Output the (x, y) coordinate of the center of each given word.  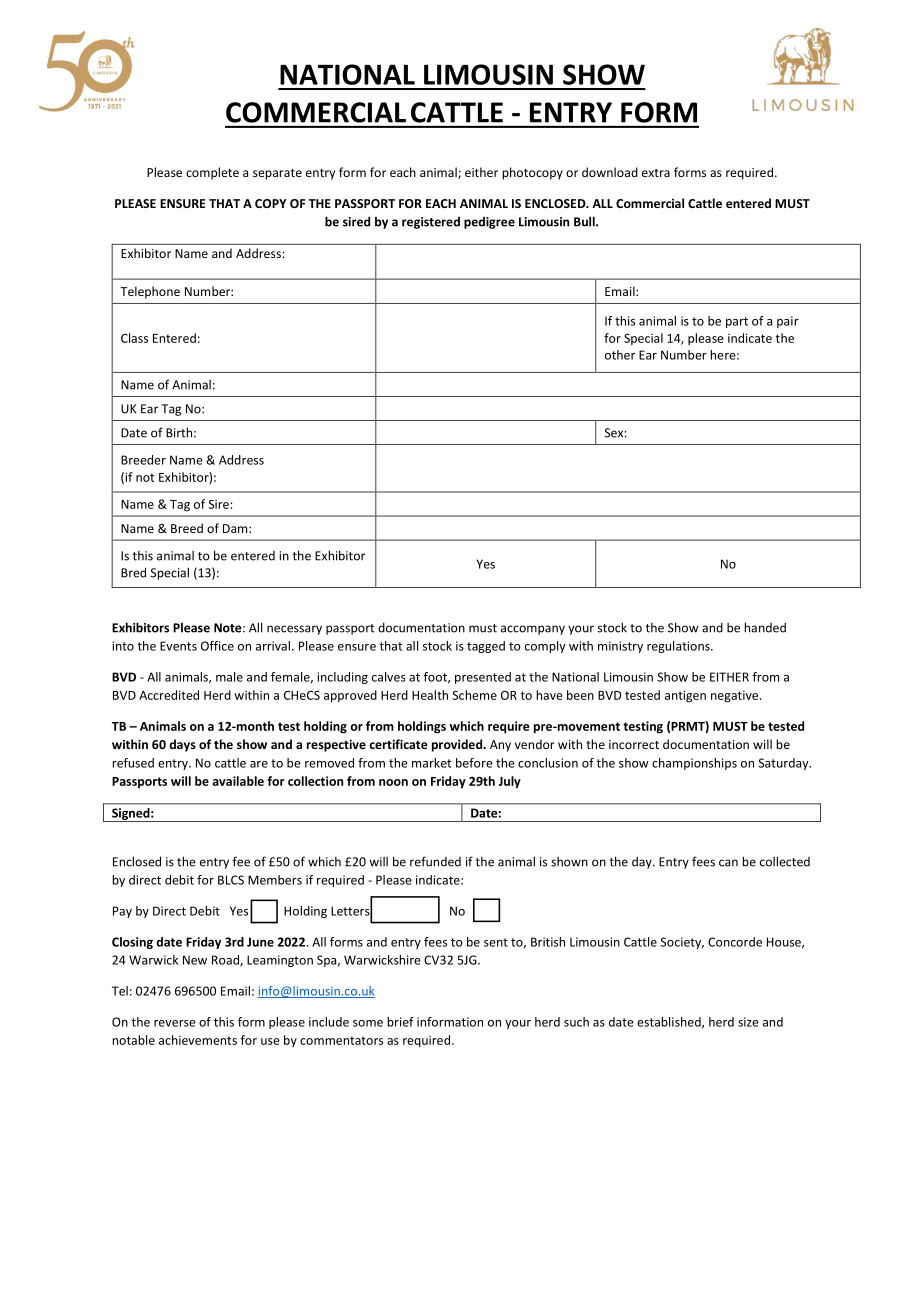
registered (431, 223)
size (748, 1022)
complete (212, 173)
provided (458, 745)
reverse (175, 1023)
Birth (179, 432)
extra (656, 173)
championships (694, 764)
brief (400, 1022)
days (182, 745)
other (620, 355)
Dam (236, 528)
